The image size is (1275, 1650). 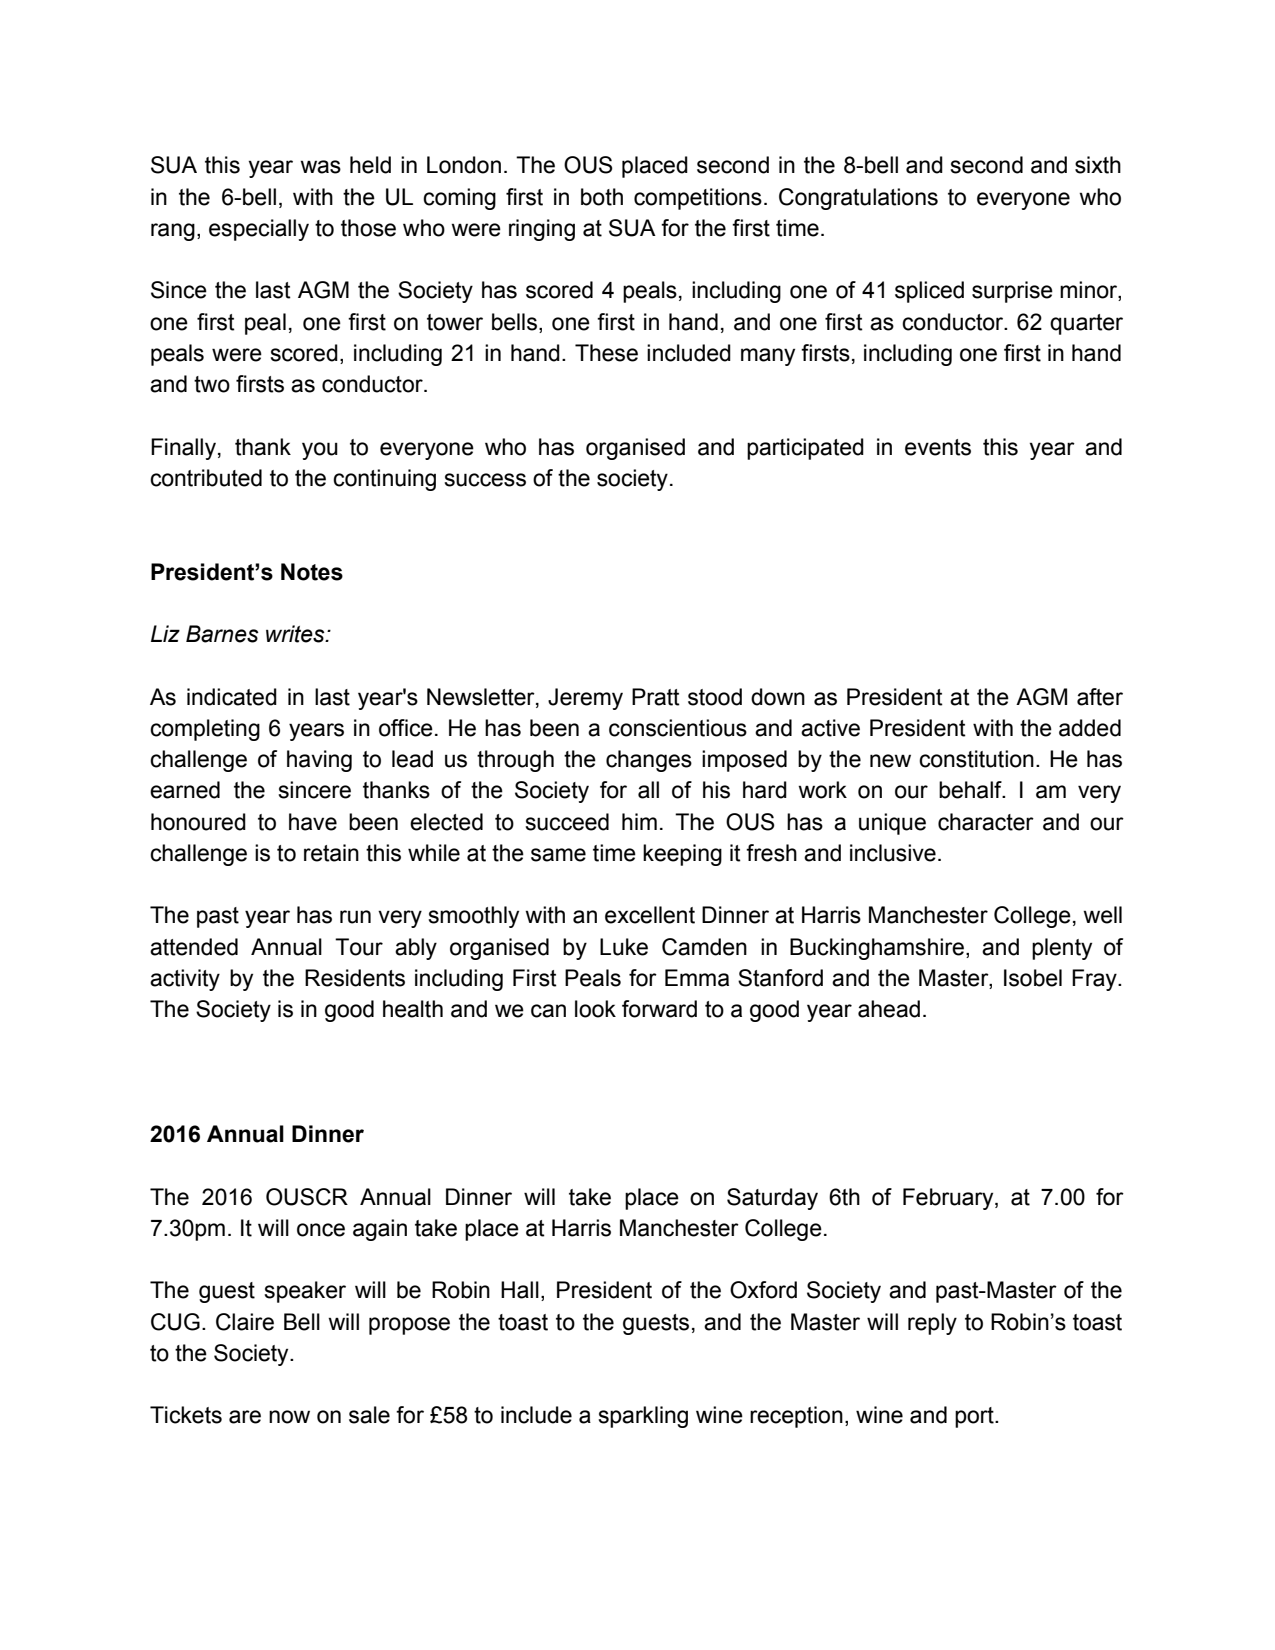 I want to click on Pratt, so click(x=656, y=697).
